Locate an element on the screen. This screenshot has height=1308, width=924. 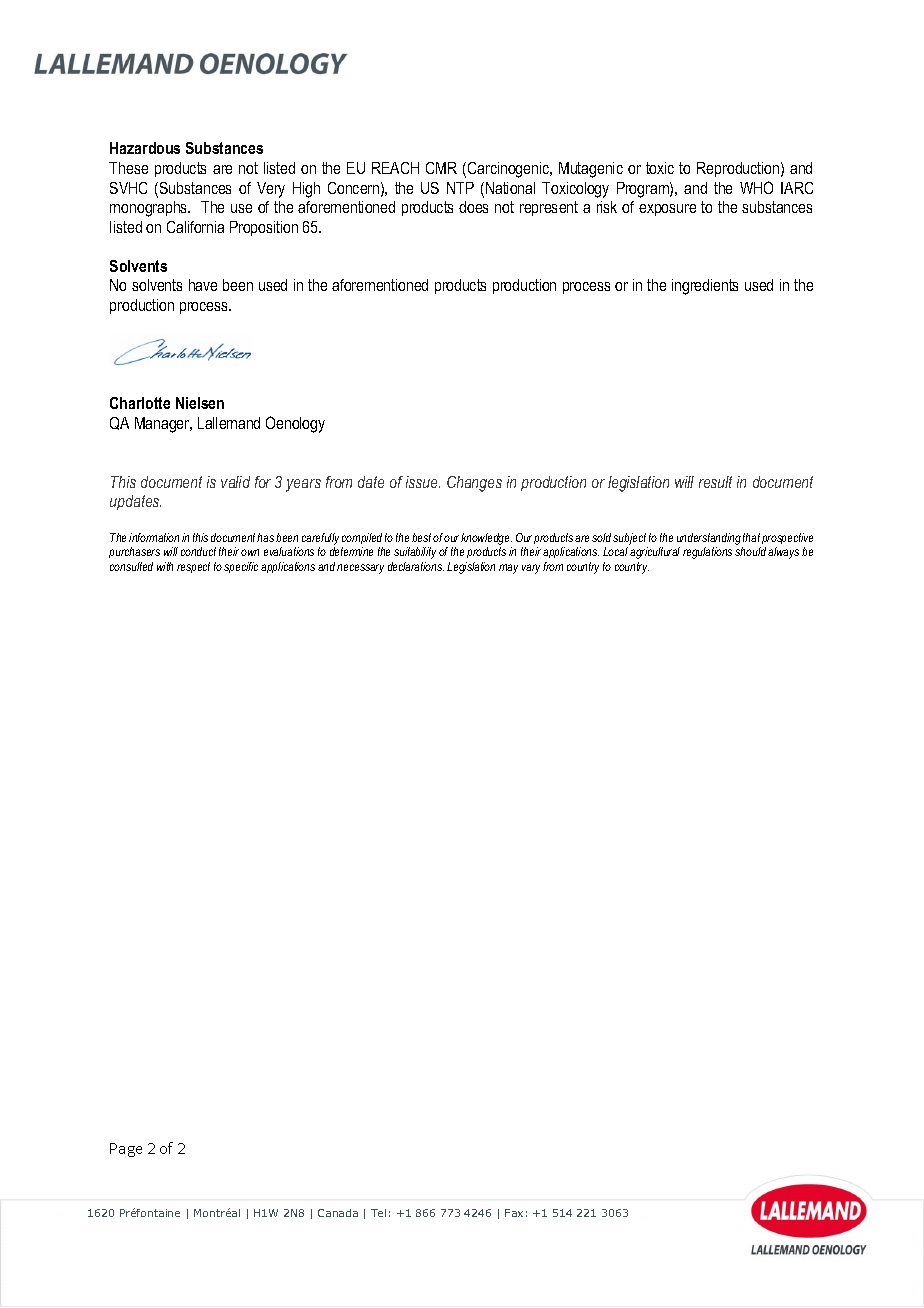
NTP is located at coordinates (460, 188).
